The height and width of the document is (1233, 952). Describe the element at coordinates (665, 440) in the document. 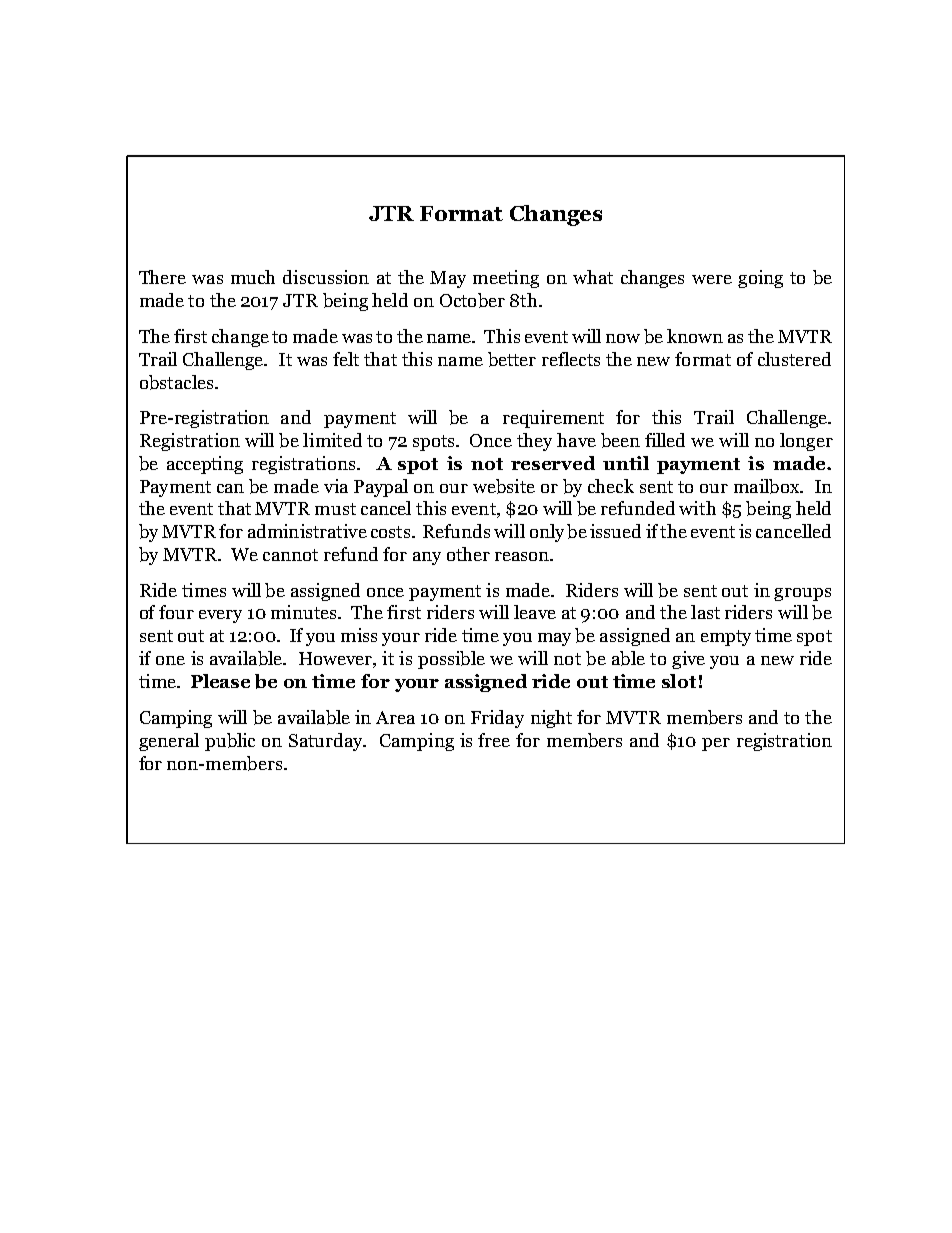

I see `filled` at that location.
